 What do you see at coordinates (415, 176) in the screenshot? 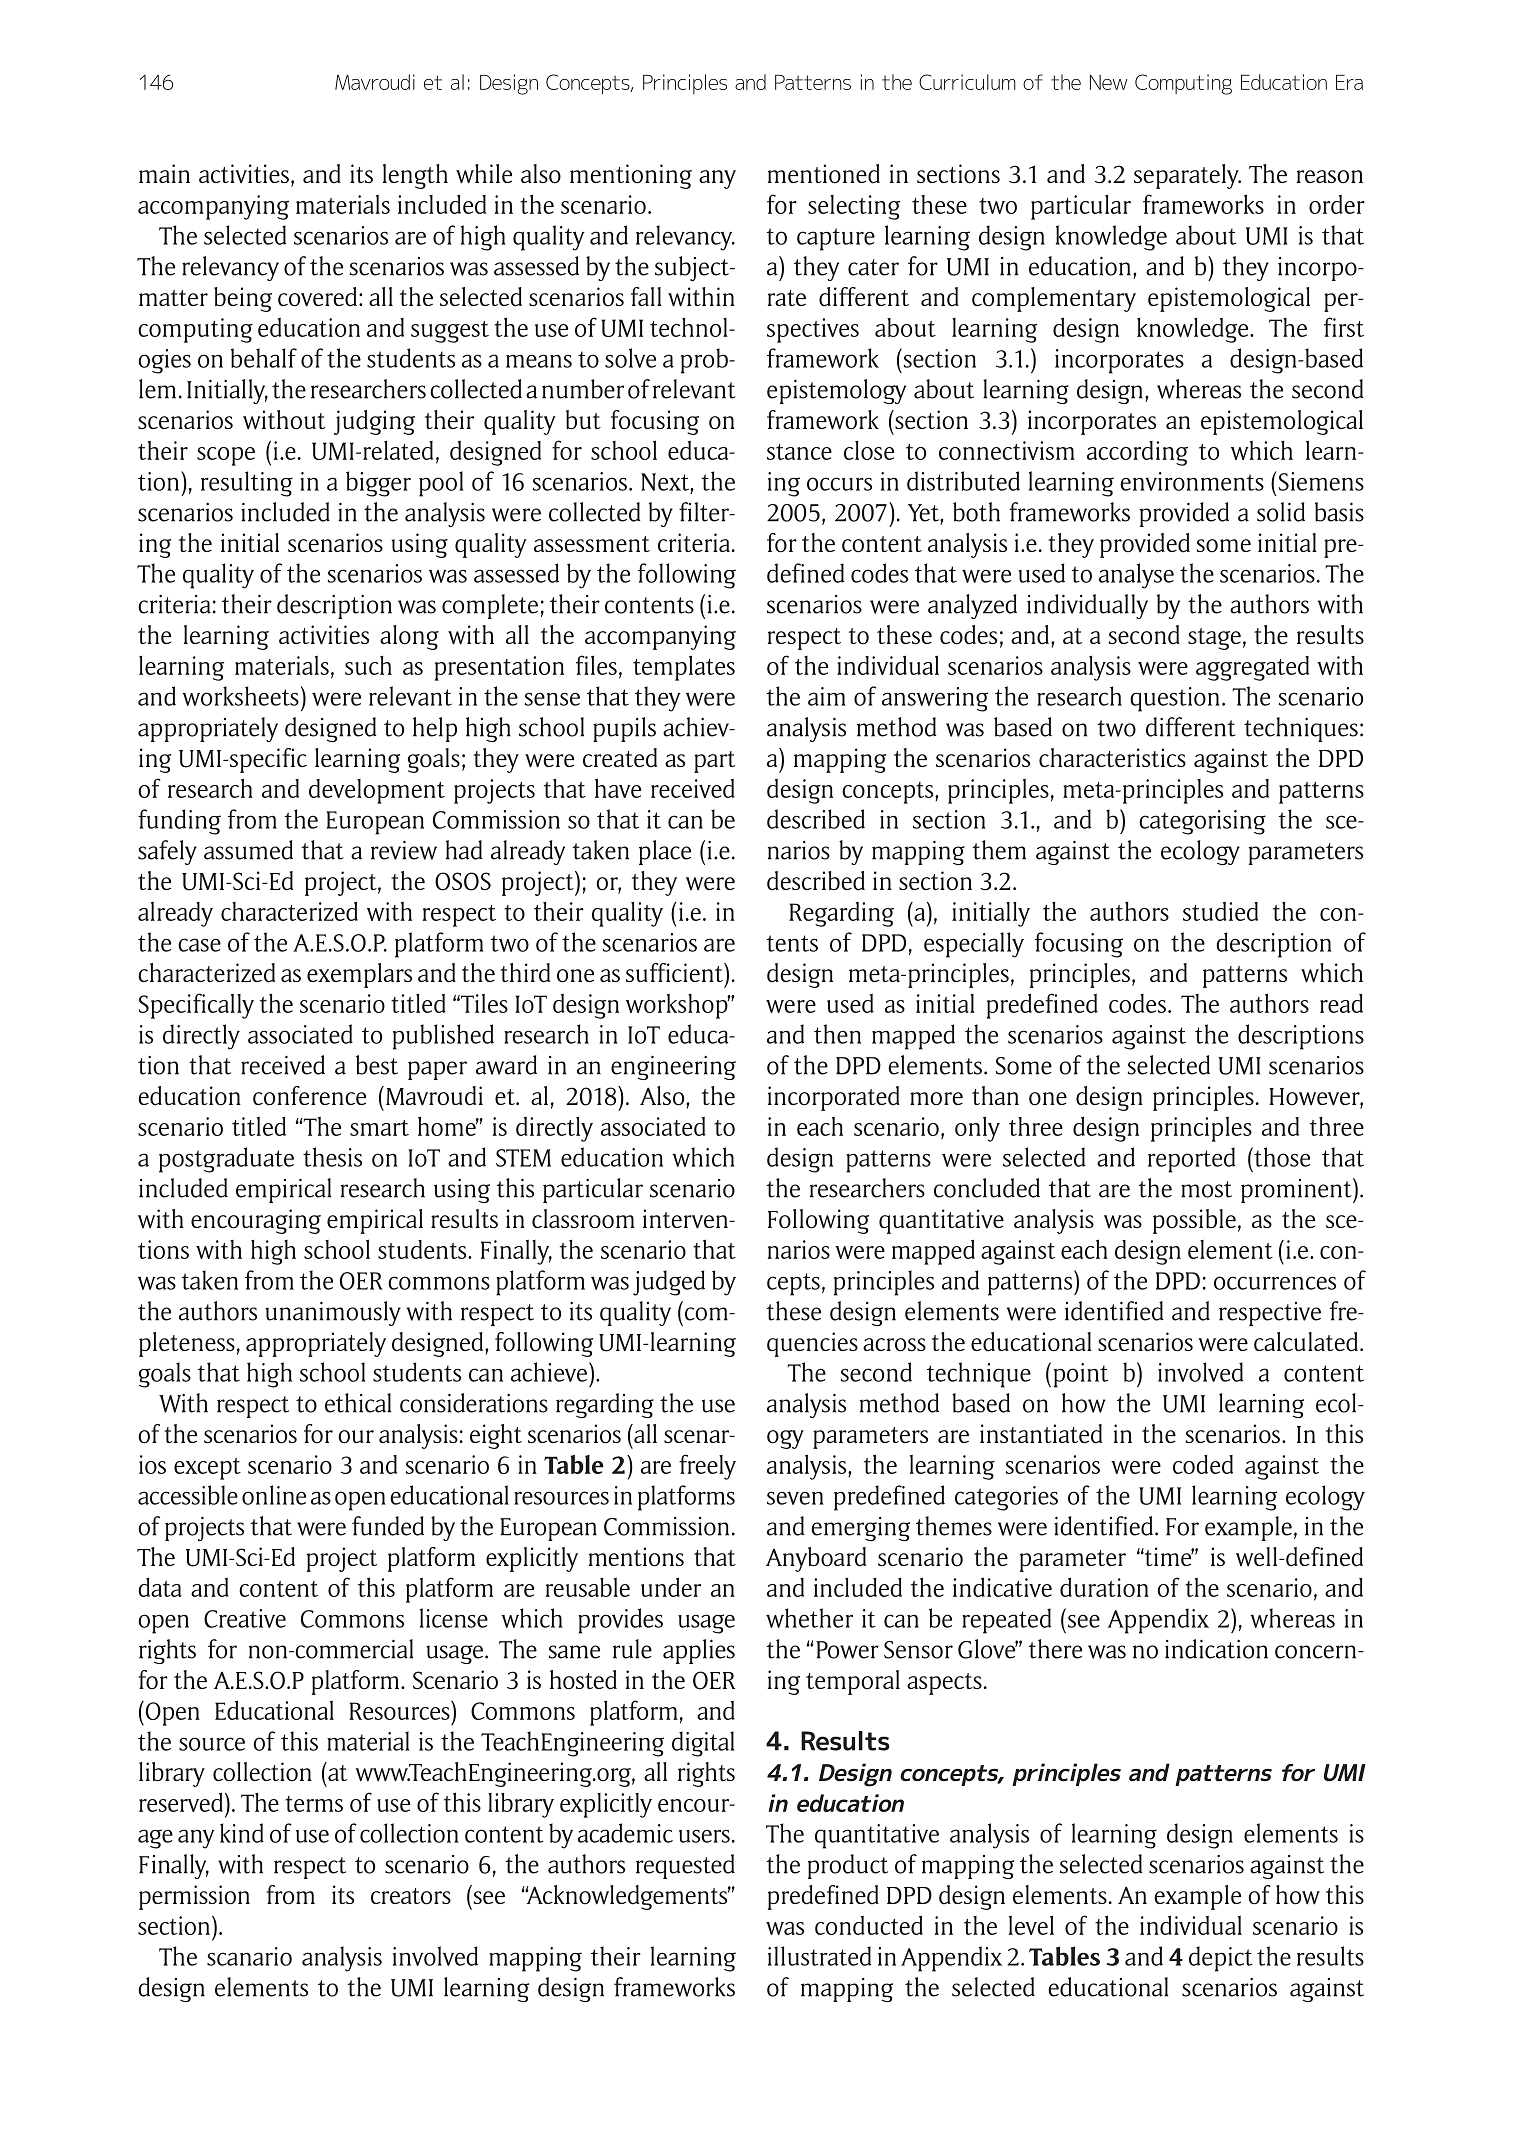
I see `length` at bounding box center [415, 176].
